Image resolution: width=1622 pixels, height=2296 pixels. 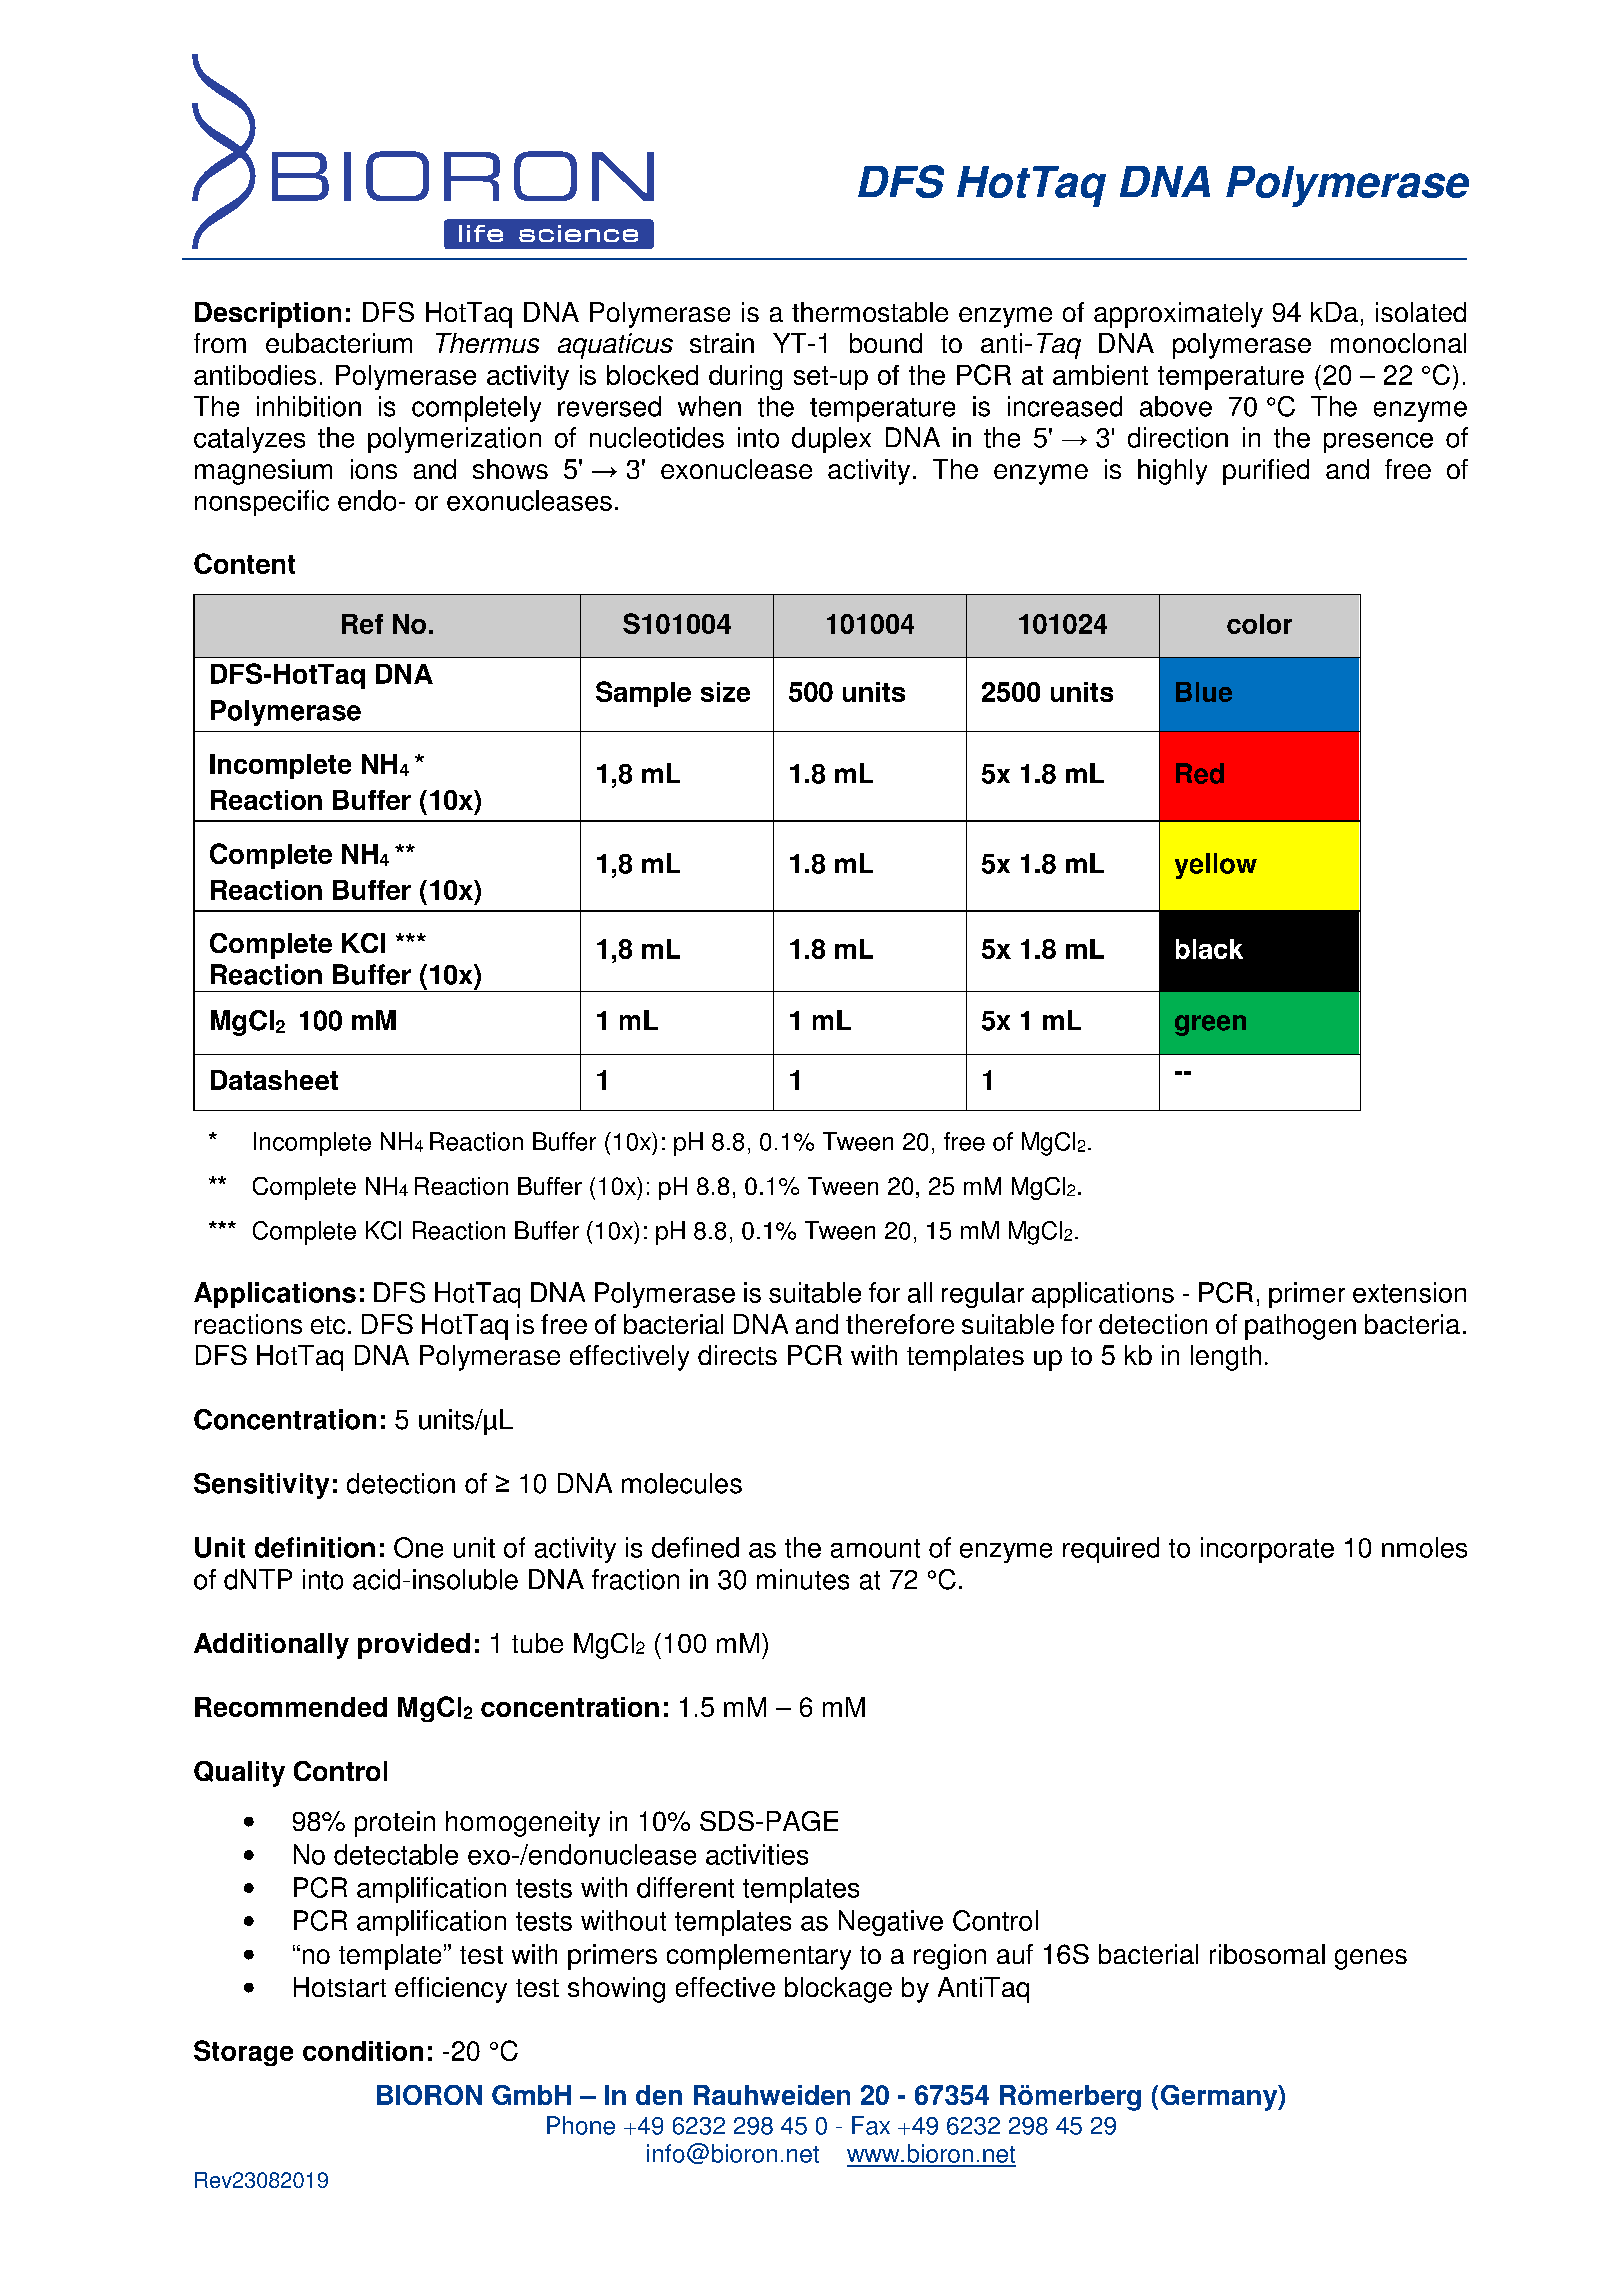 I want to click on size, so click(x=725, y=692).
